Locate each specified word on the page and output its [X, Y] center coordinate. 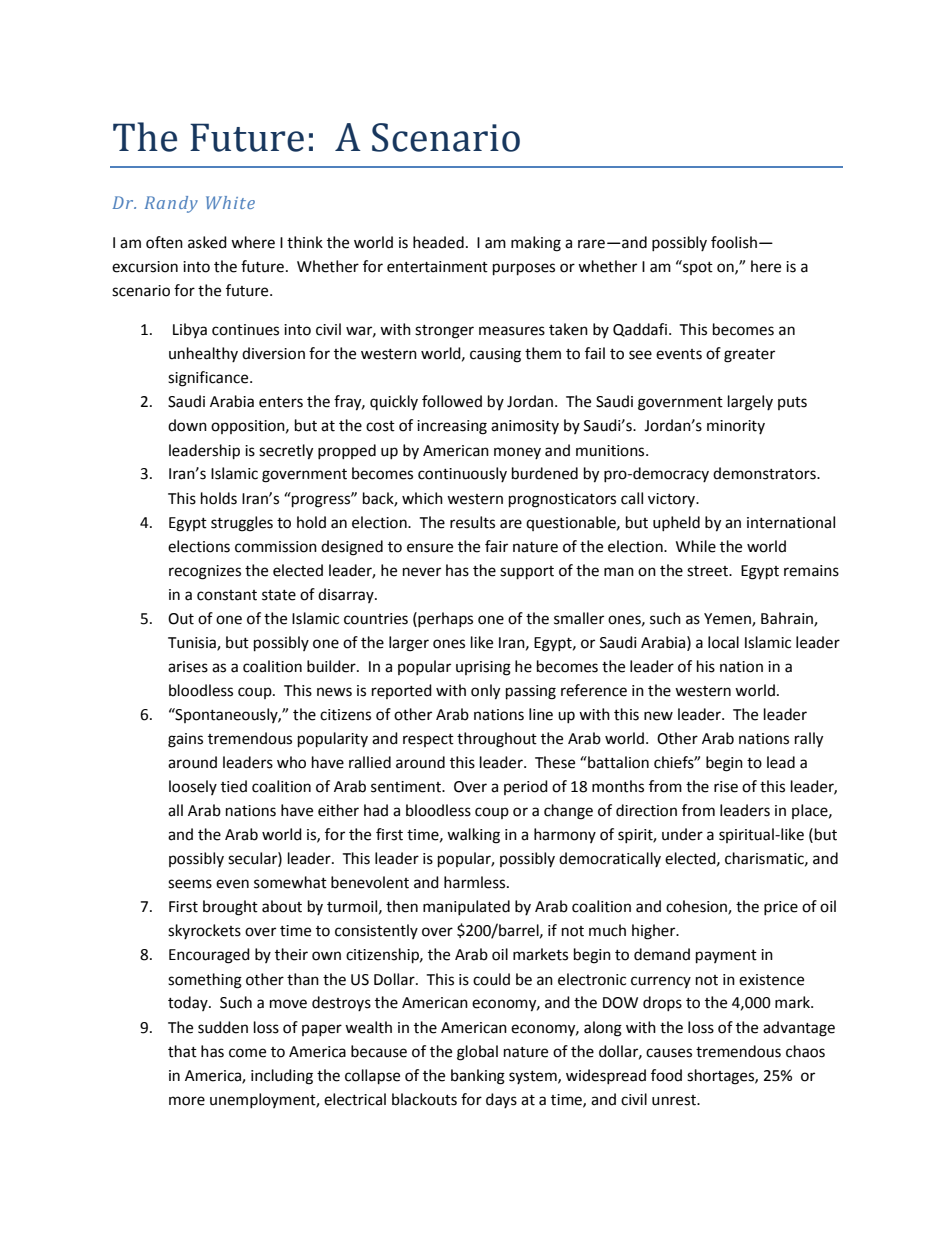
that [182, 1051]
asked [207, 242]
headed [438, 242]
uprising [483, 668]
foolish [734, 242]
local [723, 642]
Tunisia [193, 643]
